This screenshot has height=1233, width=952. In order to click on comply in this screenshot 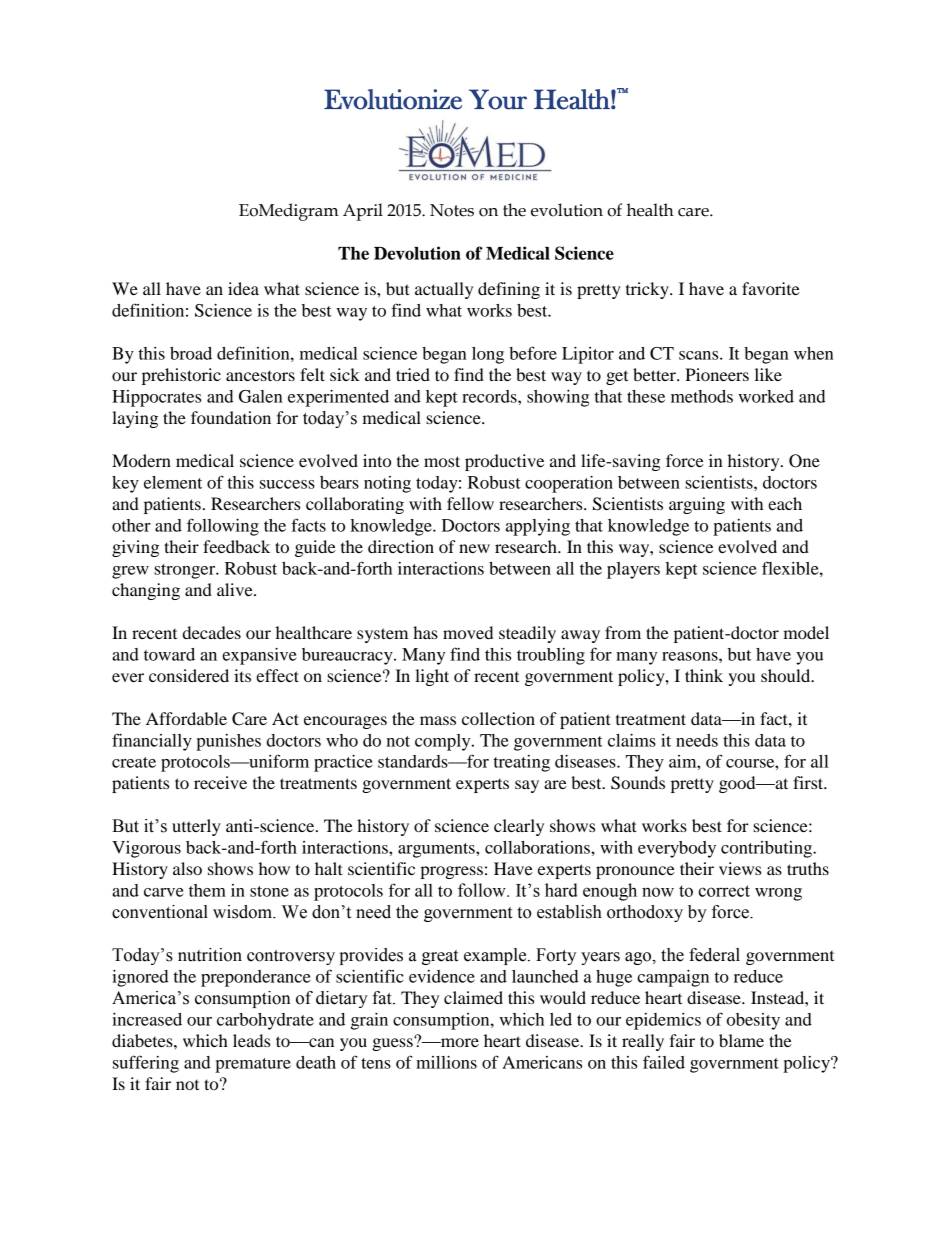, I will do `click(444, 742)`.
